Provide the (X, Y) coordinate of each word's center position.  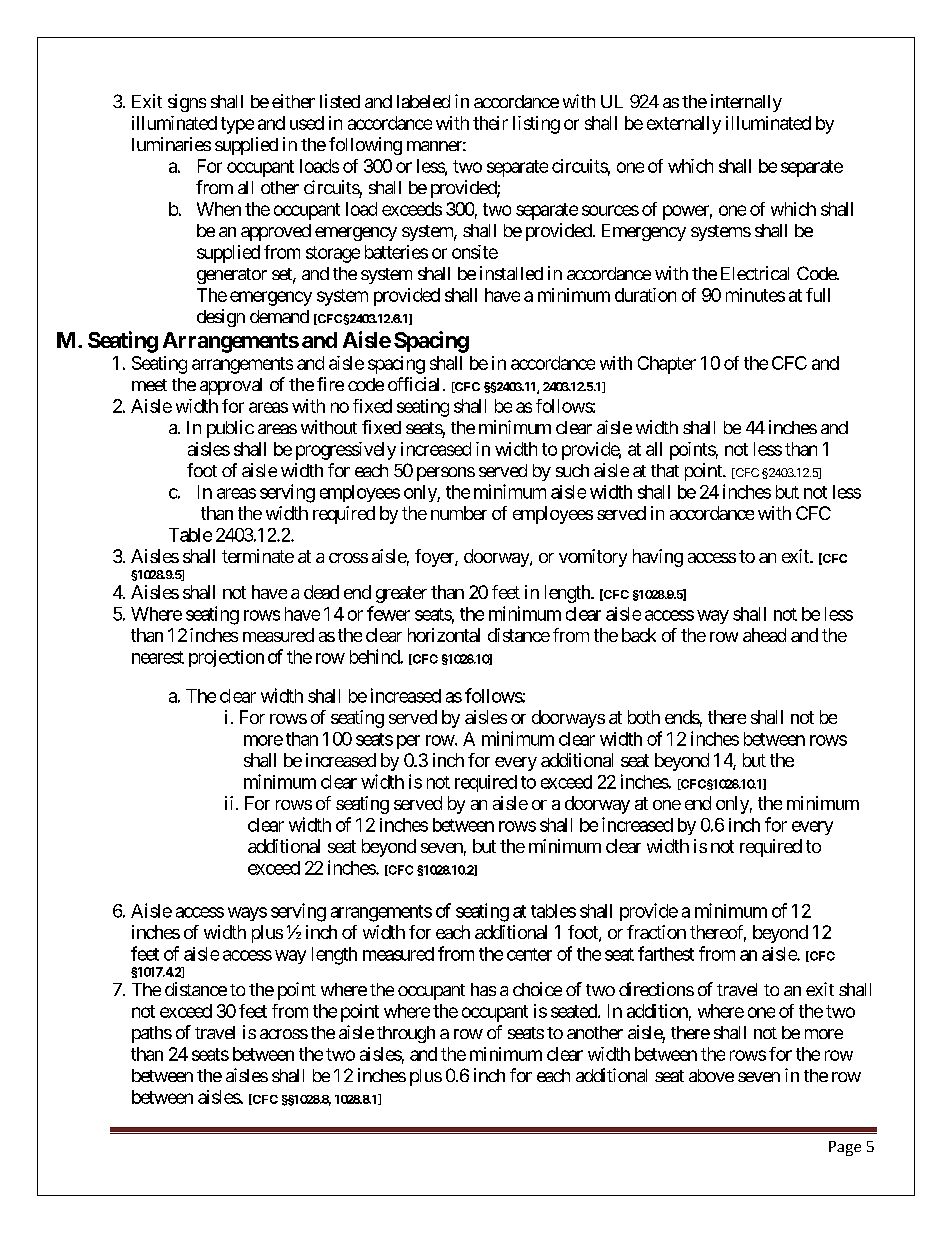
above (711, 1075)
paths (152, 1034)
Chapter (667, 365)
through (406, 1034)
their (490, 123)
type (237, 125)
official (413, 384)
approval (231, 386)
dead (321, 592)
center (529, 954)
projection (226, 658)
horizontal (444, 635)
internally (746, 103)
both (644, 717)
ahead (764, 635)
